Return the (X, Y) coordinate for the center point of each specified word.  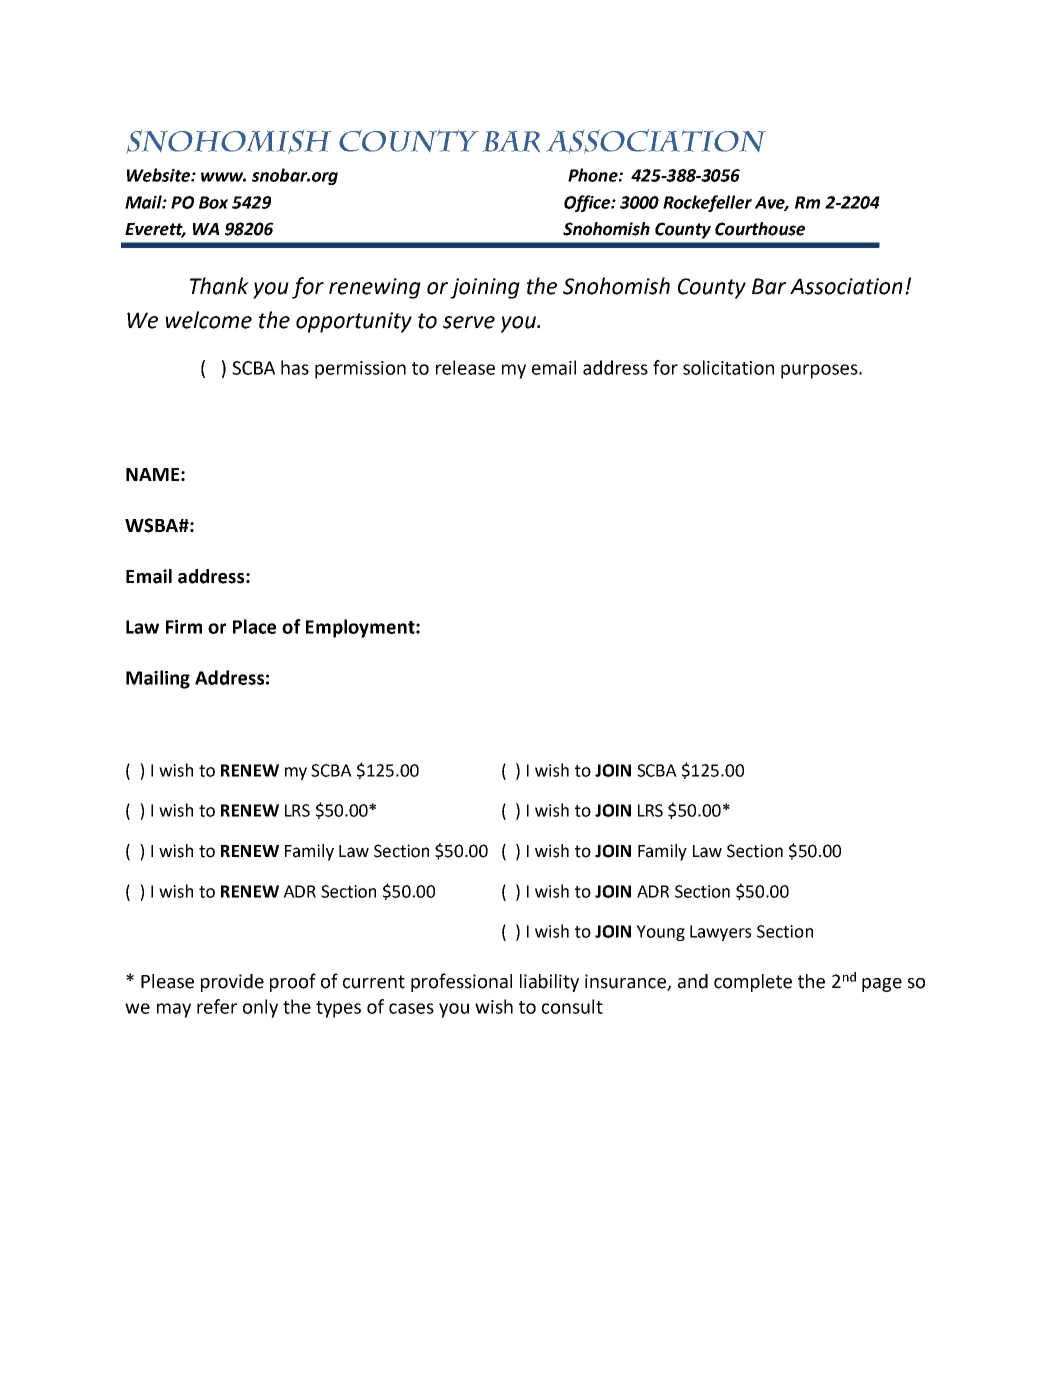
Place (254, 626)
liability (549, 983)
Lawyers (720, 933)
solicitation (728, 367)
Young (661, 933)
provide (232, 983)
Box (213, 202)
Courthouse (760, 229)
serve (469, 322)
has (295, 367)
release (465, 367)
